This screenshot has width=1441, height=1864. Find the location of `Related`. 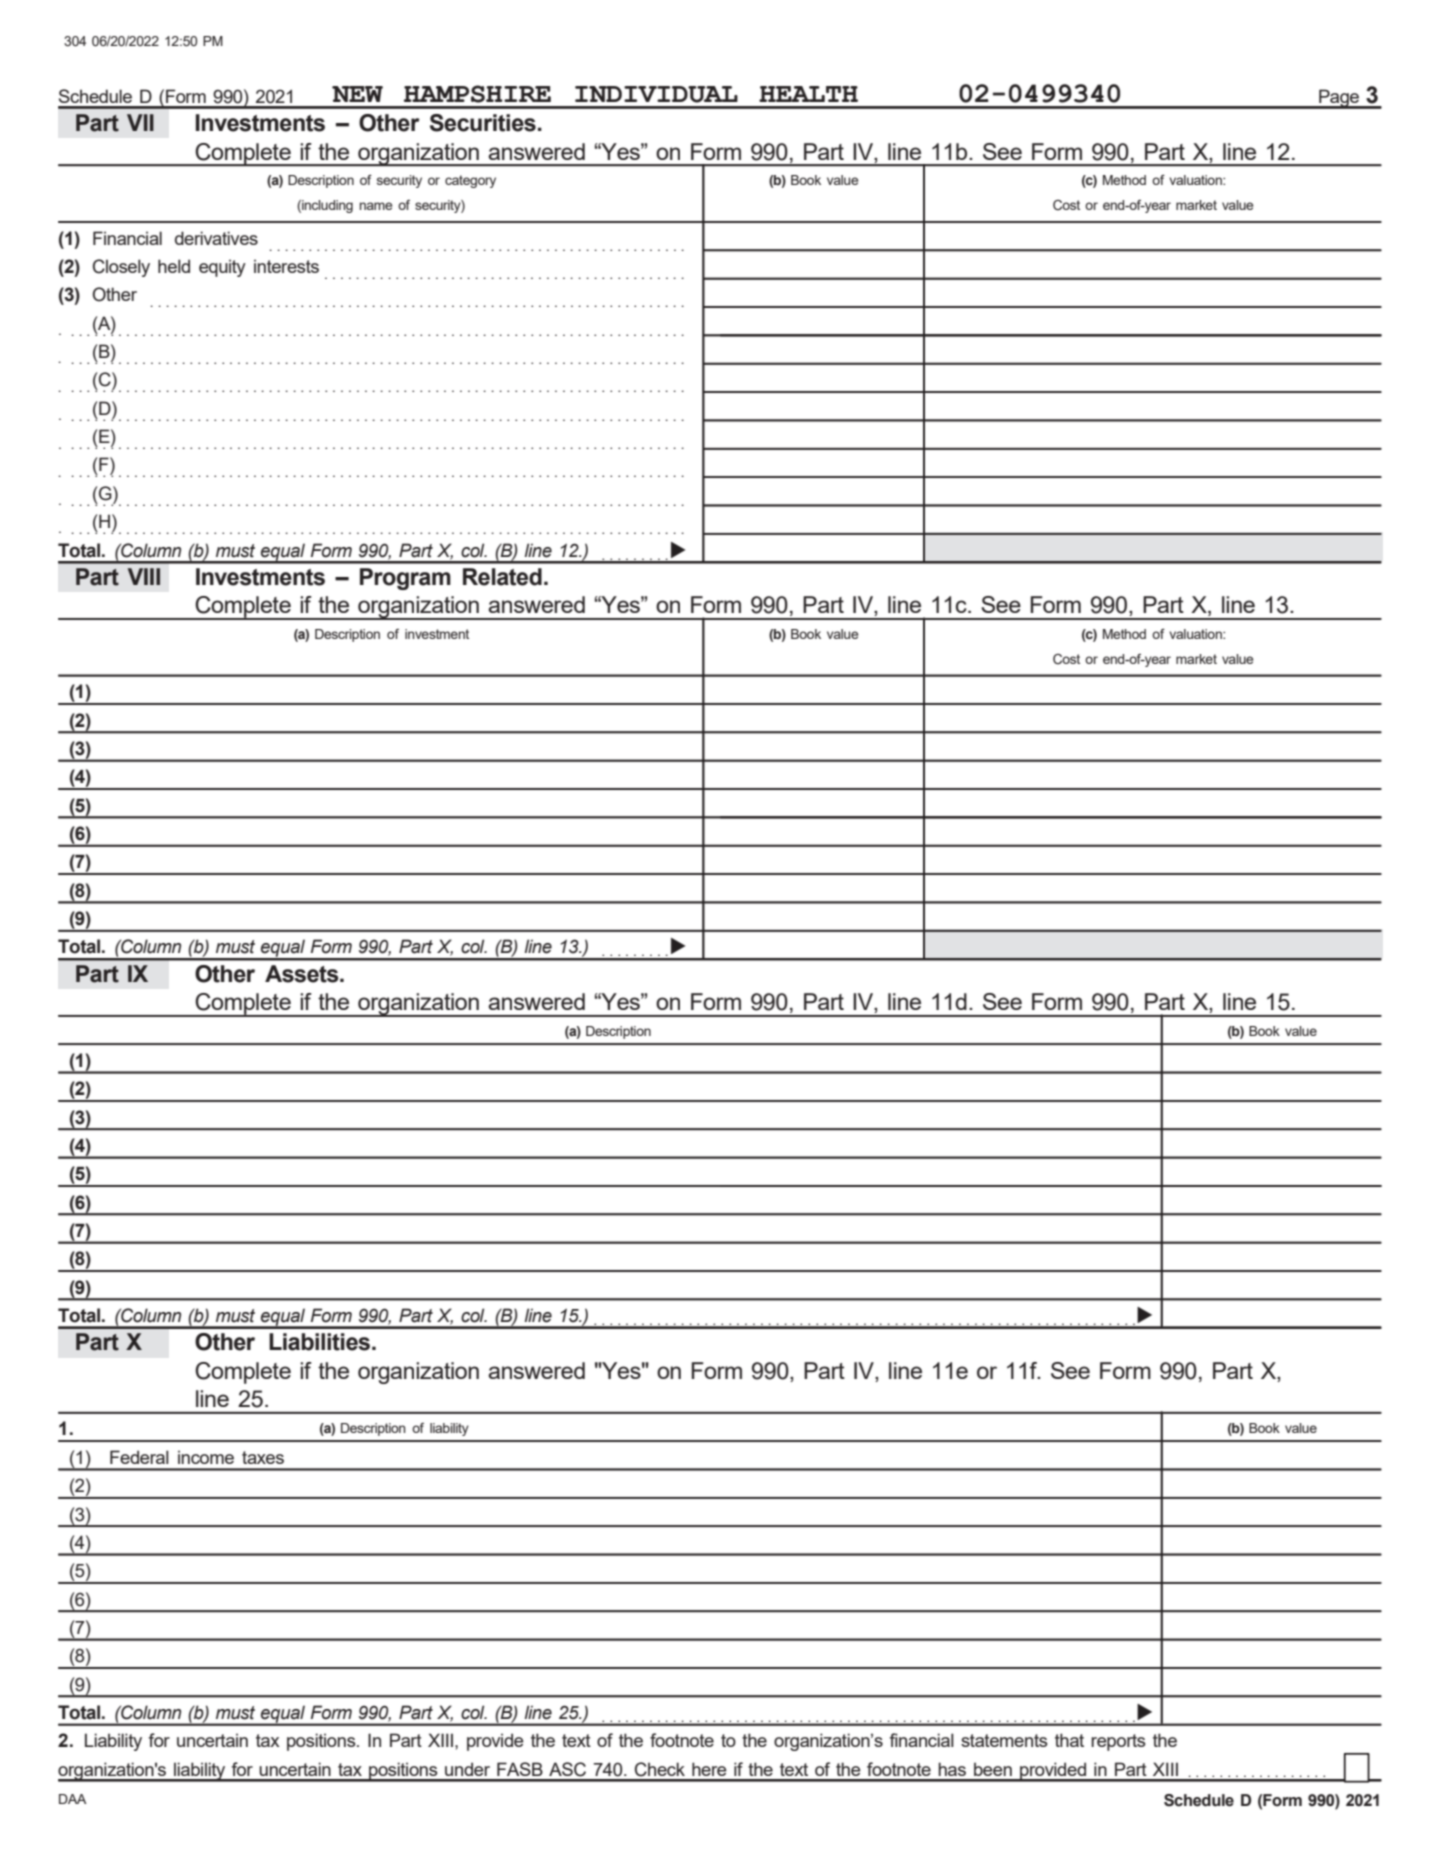

Related is located at coordinates (502, 577).
